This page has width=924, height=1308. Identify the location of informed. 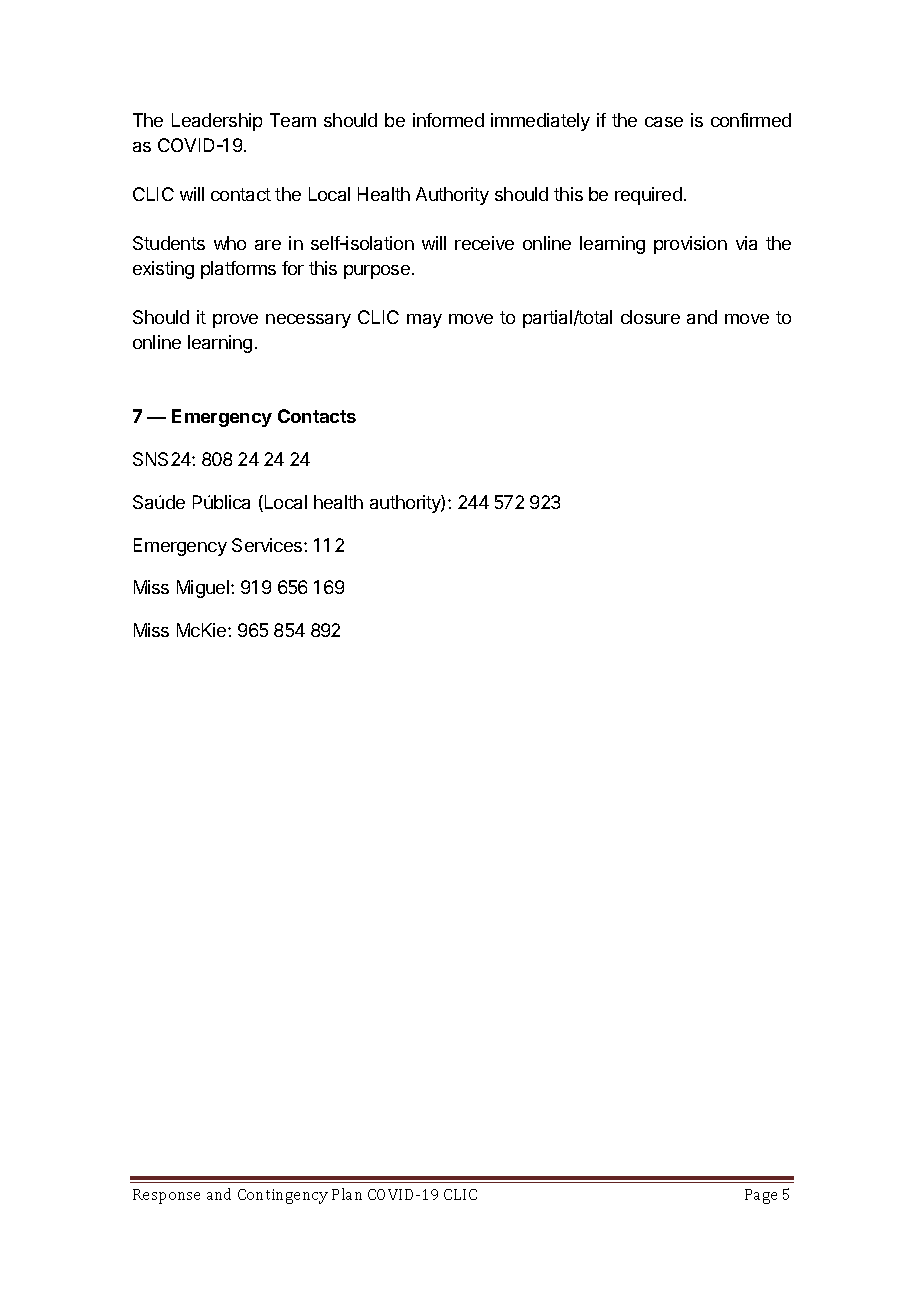
(448, 120).
